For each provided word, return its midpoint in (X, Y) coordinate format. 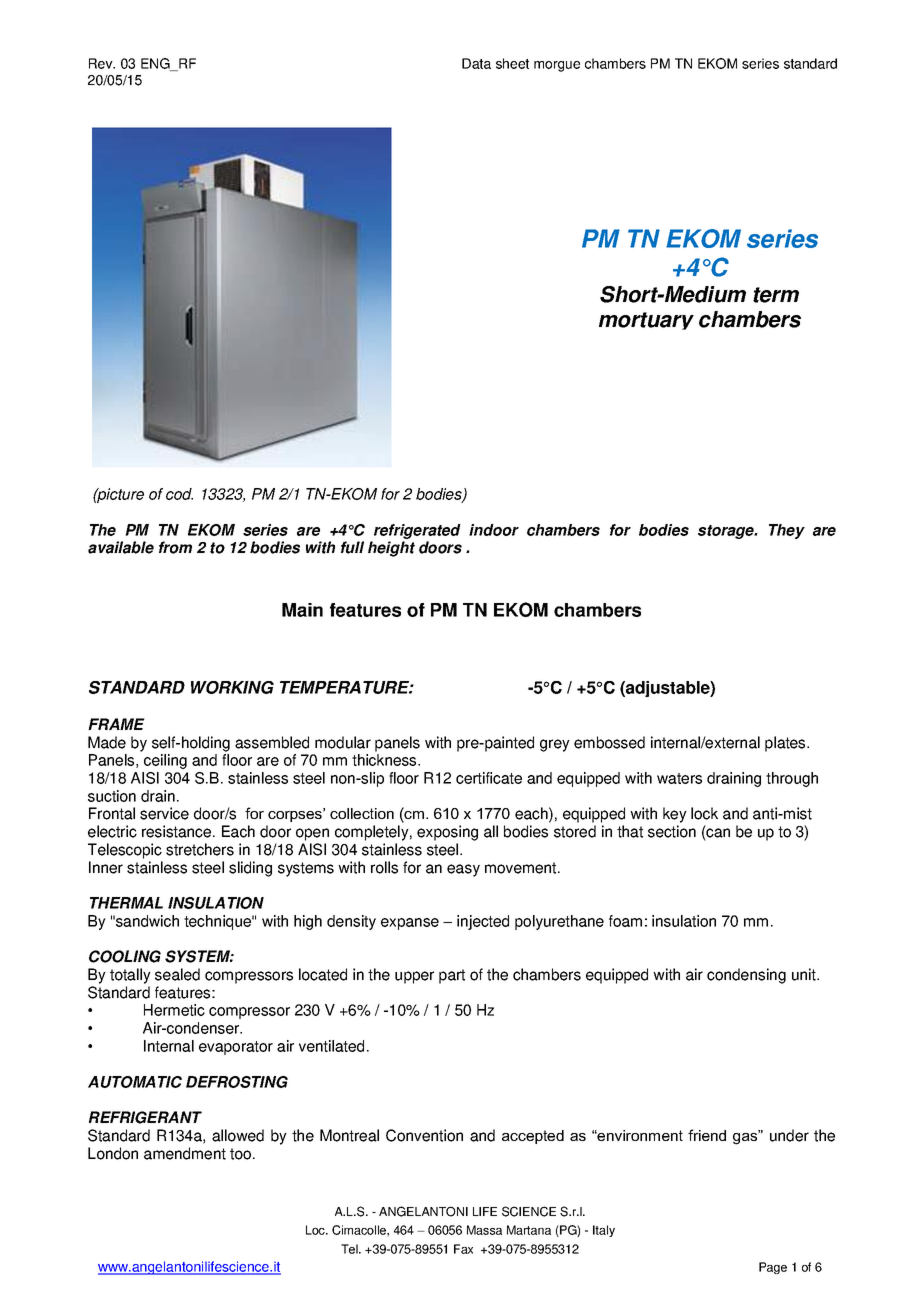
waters (679, 778)
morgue (557, 66)
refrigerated (417, 531)
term (776, 295)
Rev (102, 63)
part (452, 976)
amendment (185, 1153)
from (175, 547)
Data (476, 63)
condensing (746, 976)
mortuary (646, 321)
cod (179, 494)
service (164, 813)
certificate (489, 778)
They (787, 531)
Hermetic (174, 1010)
